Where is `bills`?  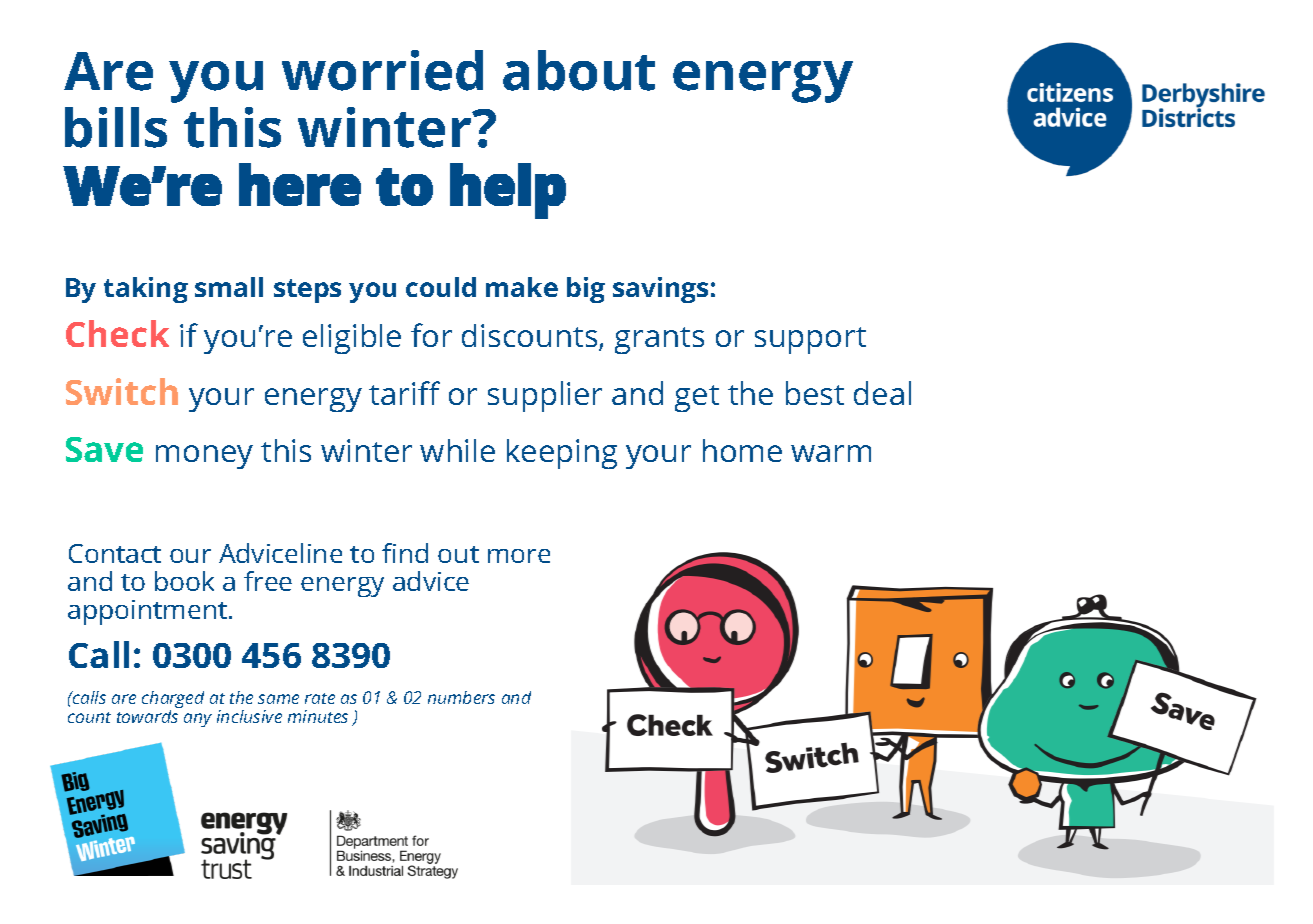
bills is located at coordinates (116, 127).
